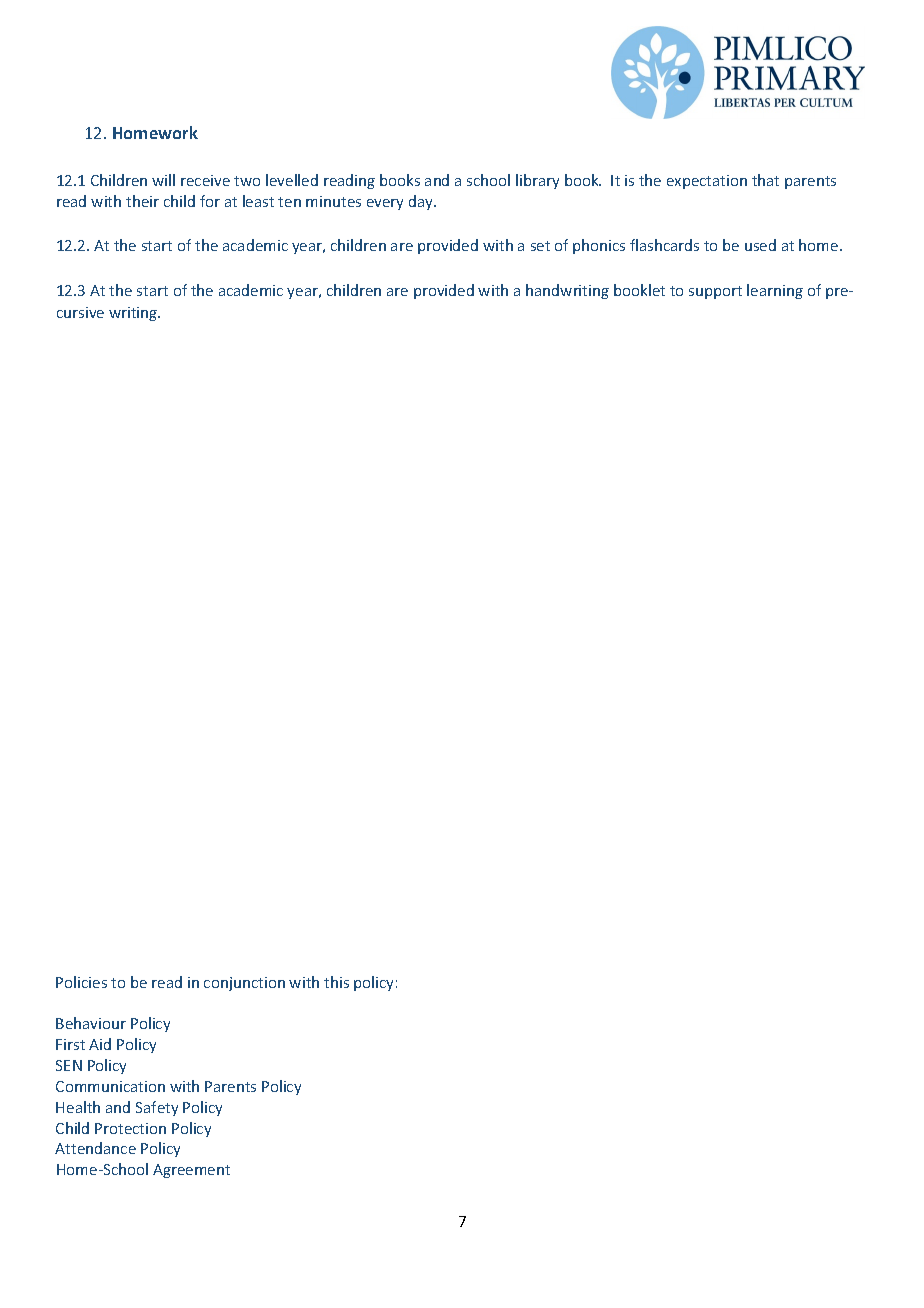 The width and height of the screenshot is (924, 1308). I want to click on day, so click(422, 202).
